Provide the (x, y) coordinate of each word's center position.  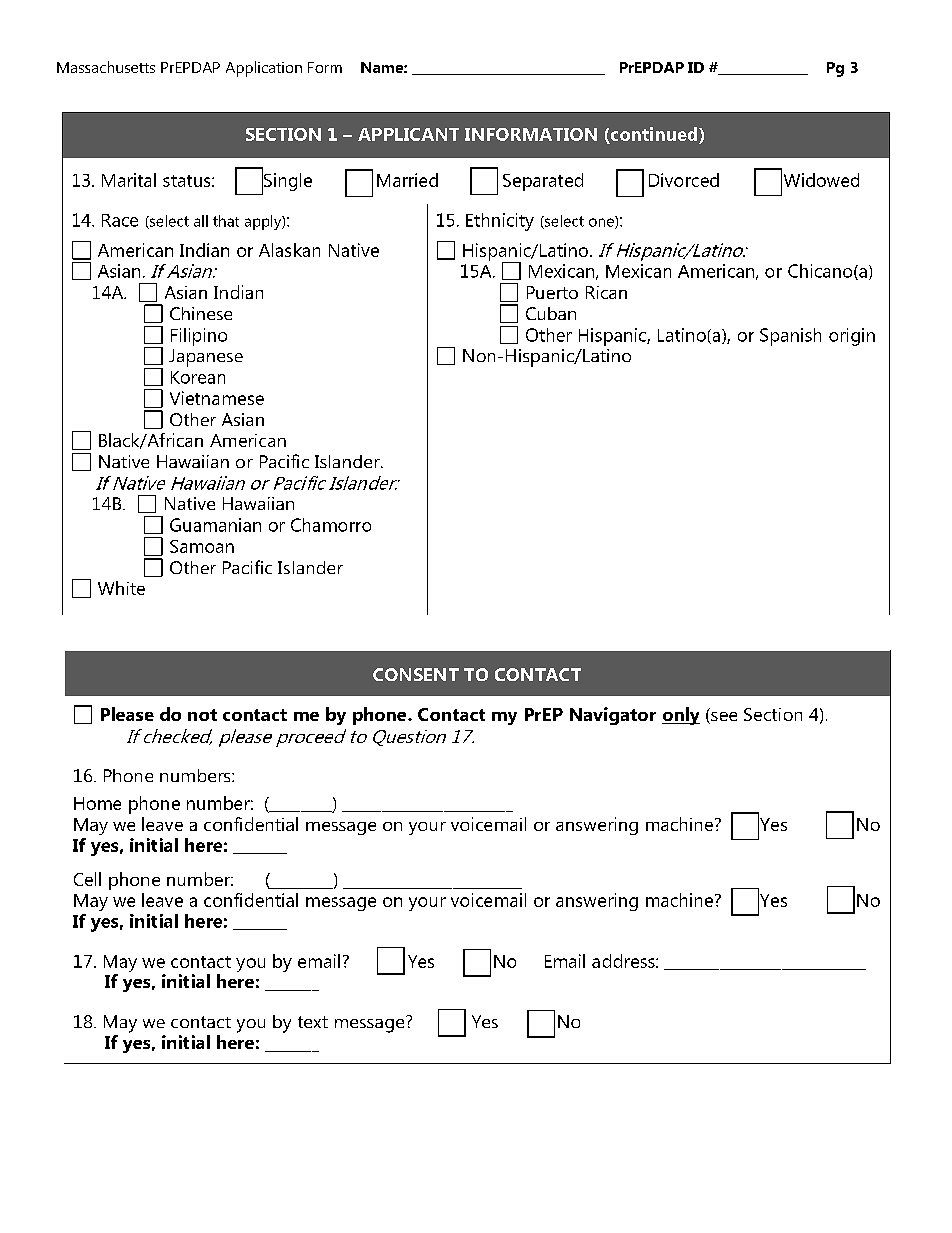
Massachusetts (106, 67)
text (313, 1022)
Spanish (790, 337)
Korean (198, 377)
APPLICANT (408, 134)
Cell (87, 879)
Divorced (684, 180)
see (723, 718)
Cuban (551, 313)
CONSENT (416, 674)
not (202, 715)
